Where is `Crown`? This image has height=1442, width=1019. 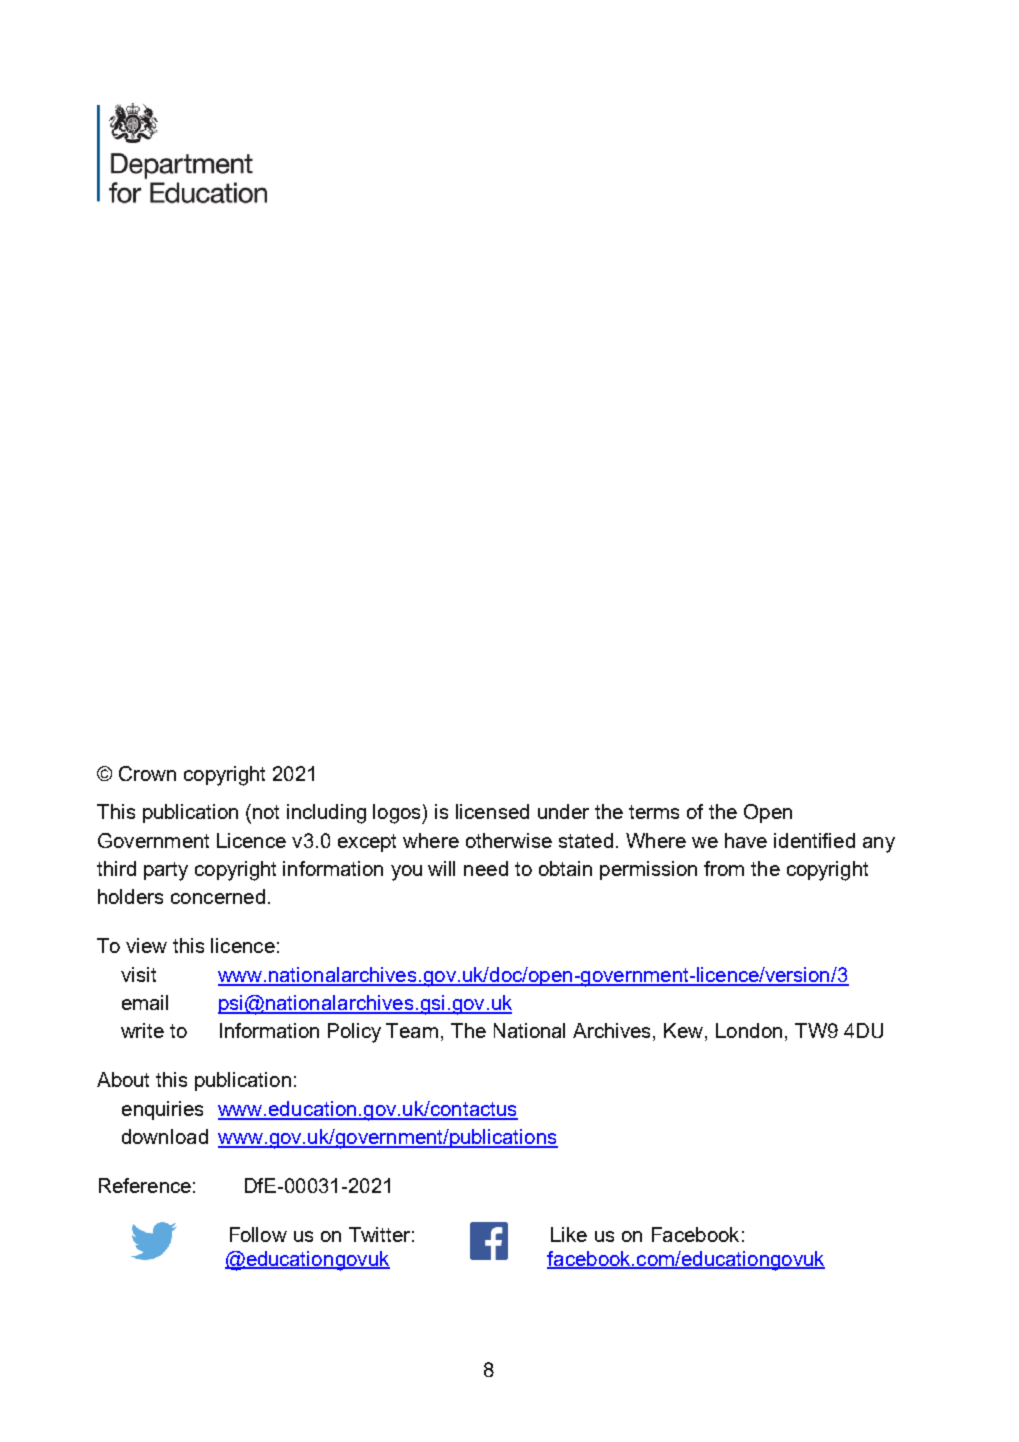 Crown is located at coordinates (147, 773).
